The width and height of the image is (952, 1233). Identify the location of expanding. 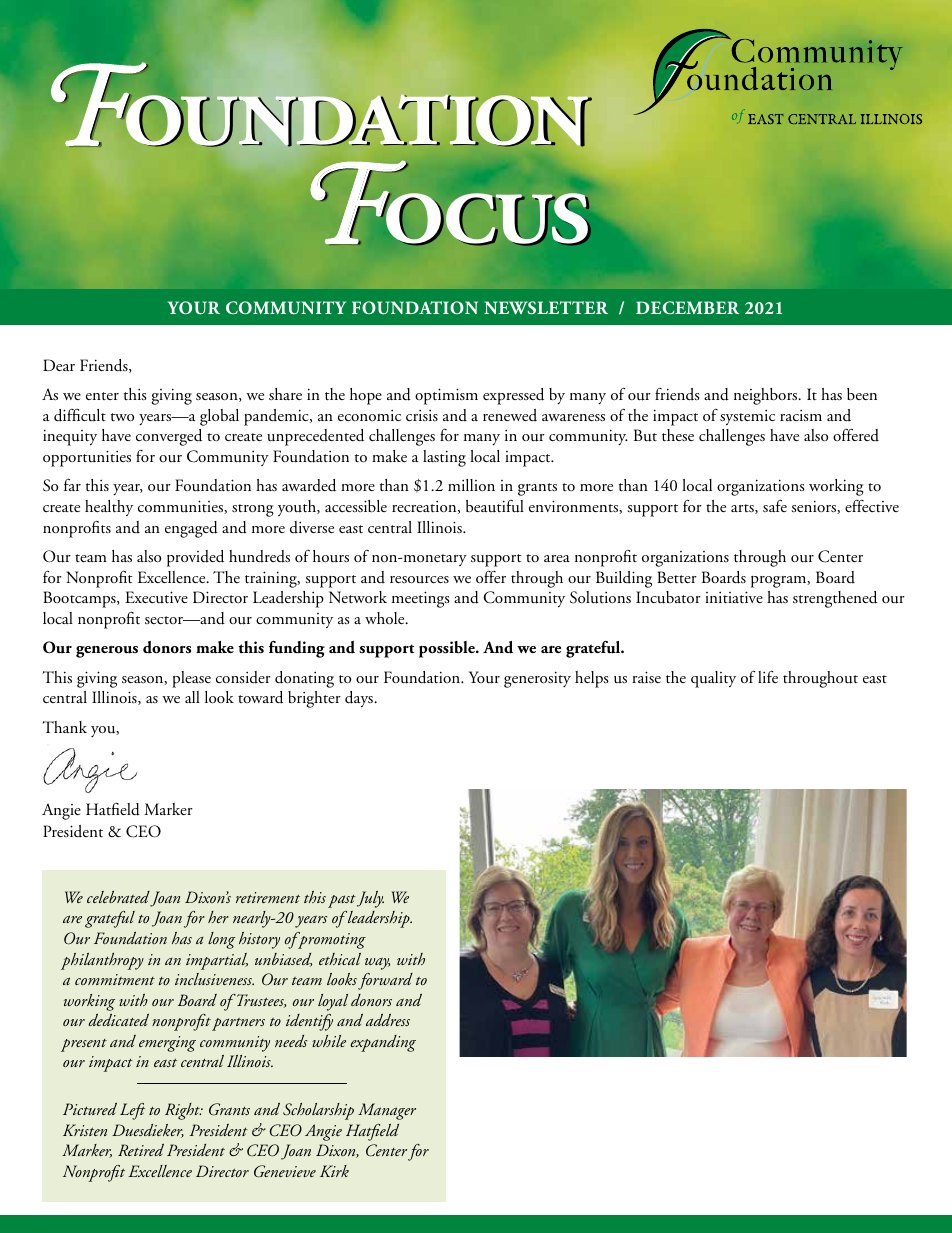
(383, 1043).
